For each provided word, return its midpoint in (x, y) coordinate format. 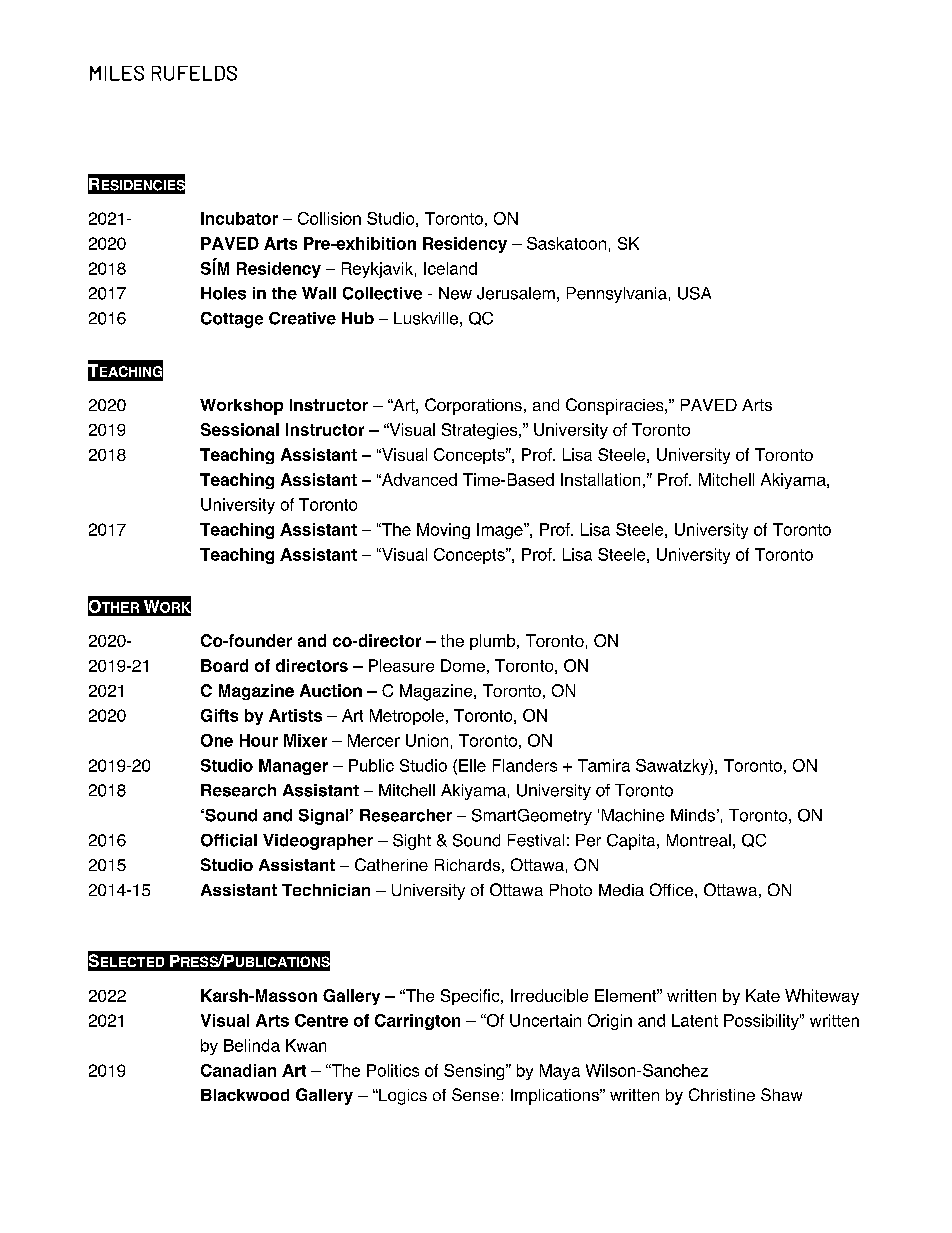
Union (427, 740)
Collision (329, 218)
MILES (117, 73)
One (217, 740)
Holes (223, 293)
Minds (693, 815)
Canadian (238, 1070)
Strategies (481, 431)
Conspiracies (616, 406)
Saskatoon (566, 243)
